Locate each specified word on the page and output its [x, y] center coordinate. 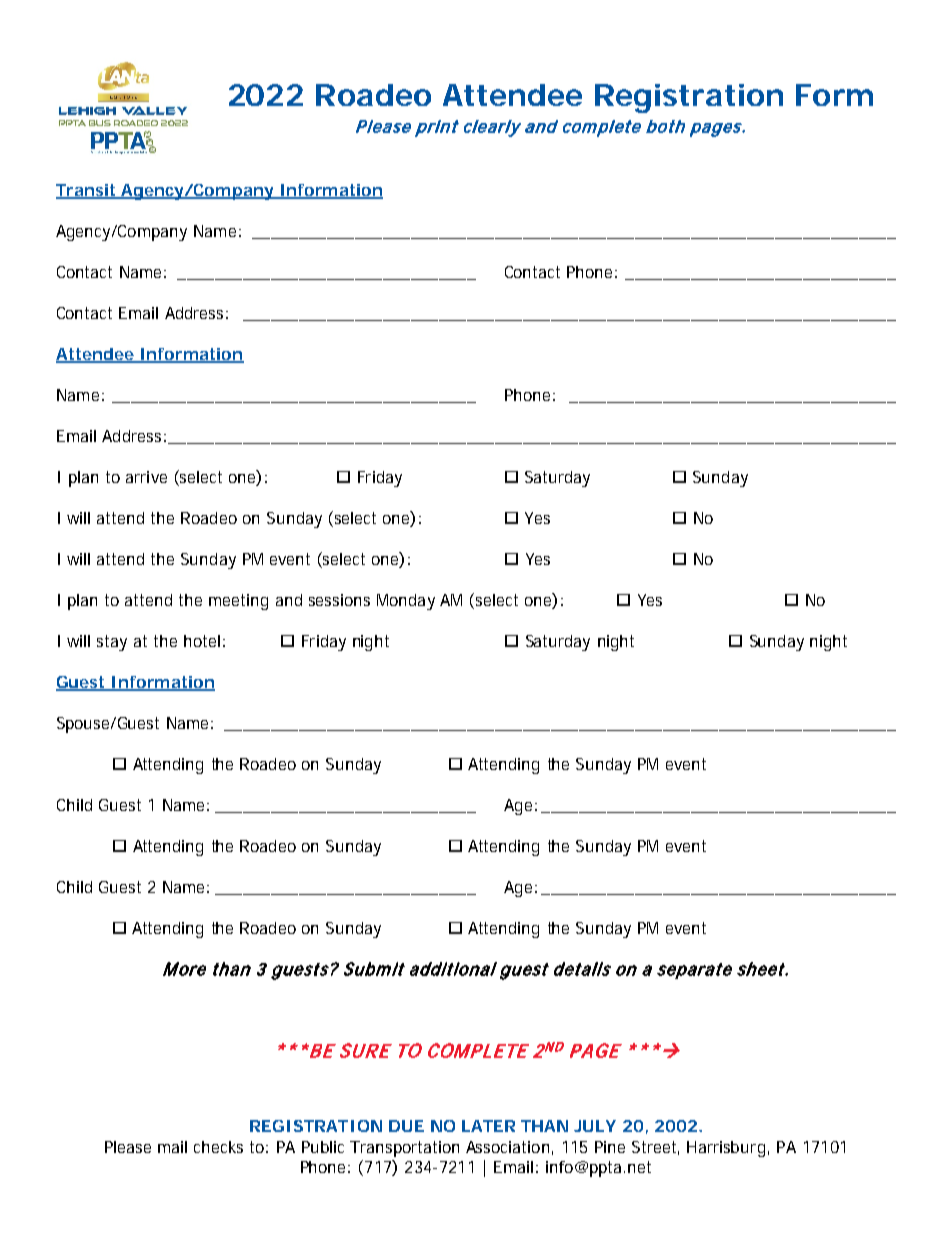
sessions [339, 600]
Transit [86, 191]
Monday [406, 602]
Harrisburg [726, 1149]
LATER [488, 1126]
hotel [202, 641]
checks [218, 1147]
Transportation [404, 1149]
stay [112, 643]
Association [507, 1147]
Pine [610, 1147]
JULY [595, 1126]
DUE [406, 1126]
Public [323, 1147]
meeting [238, 602]
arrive [146, 477]
